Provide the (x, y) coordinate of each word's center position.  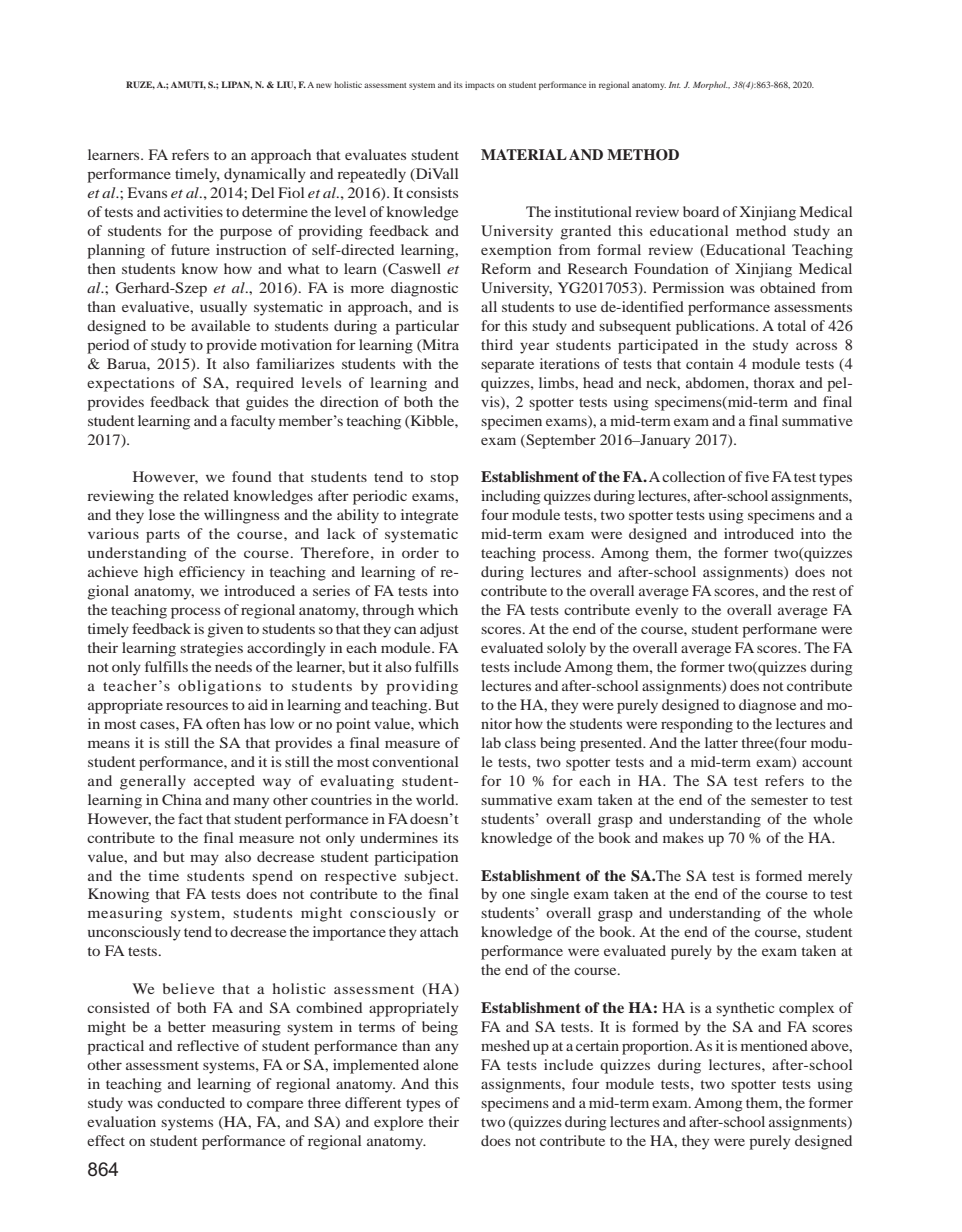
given (225, 630)
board (701, 211)
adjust (439, 630)
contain (710, 363)
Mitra (439, 345)
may (204, 860)
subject (430, 877)
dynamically (265, 175)
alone (440, 1064)
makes (683, 837)
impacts (480, 85)
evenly (656, 611)
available (220, 325)
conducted (191, 1102)
